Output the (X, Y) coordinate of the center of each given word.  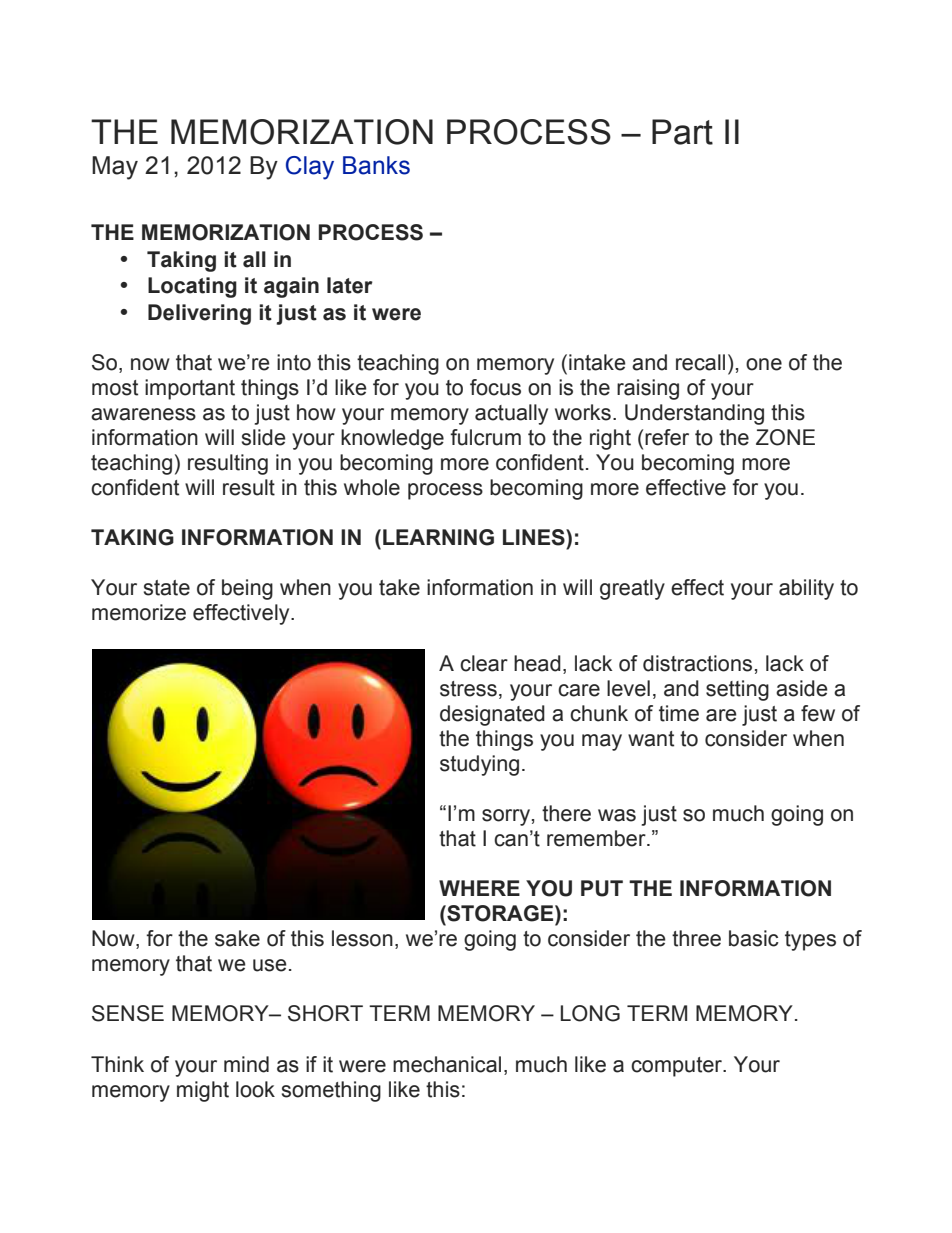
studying (479, 765)
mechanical (447, 1064)
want (651, 739)
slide (264, 437)
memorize (139, 612)
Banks (376, 165)
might (203, 1091)
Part (682, 132)
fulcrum (485, 437)
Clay (310, 168)
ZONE (785, 437)
